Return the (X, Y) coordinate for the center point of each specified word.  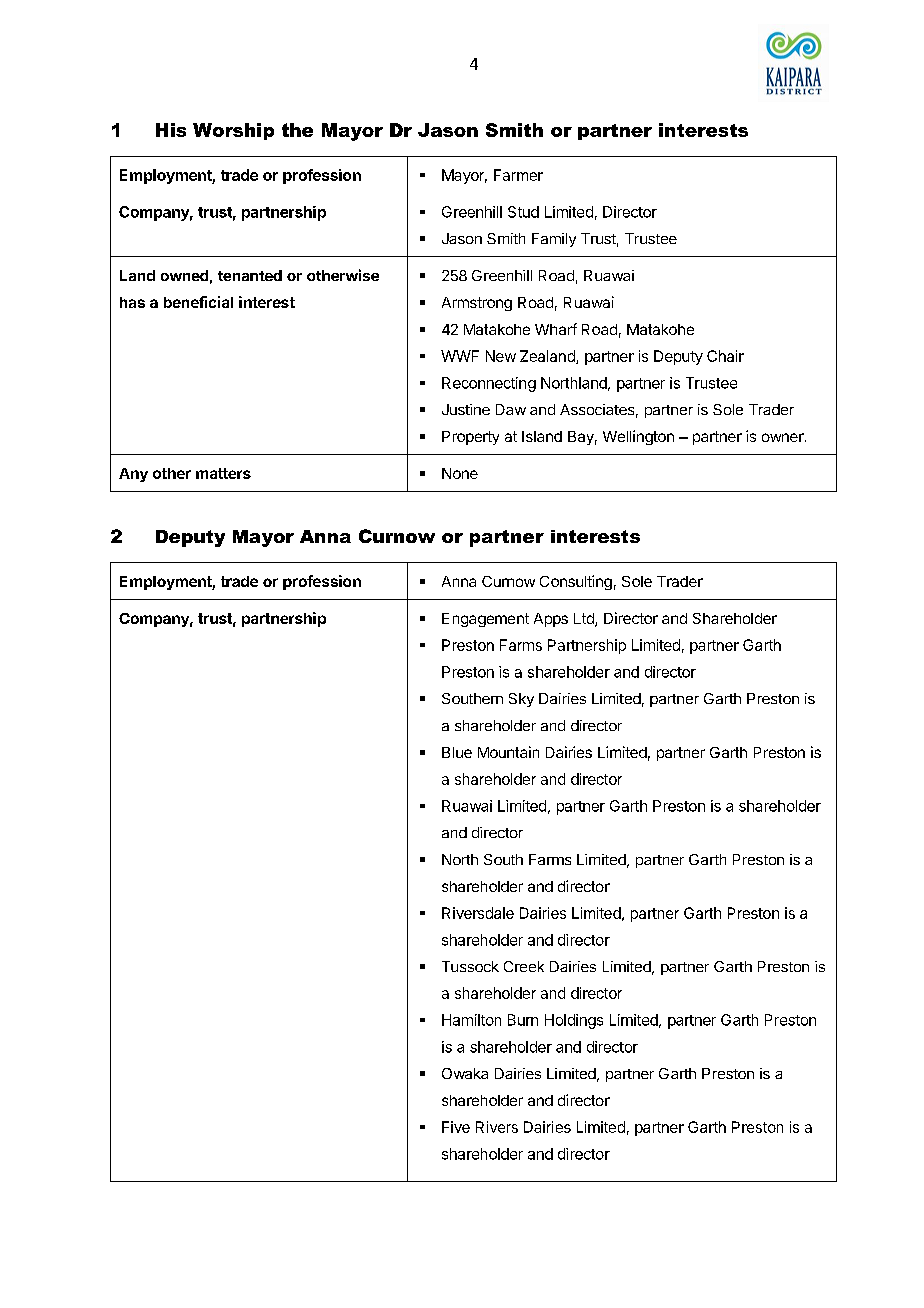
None (460, 473)
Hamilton (471, 1020)
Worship (233, 131)
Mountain (508, 752)
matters (223, 473)
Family (554, 240)
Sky (521, 700)
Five (456, 1127)
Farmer (518, 175)
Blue (457, 752)
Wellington (638, 437)
